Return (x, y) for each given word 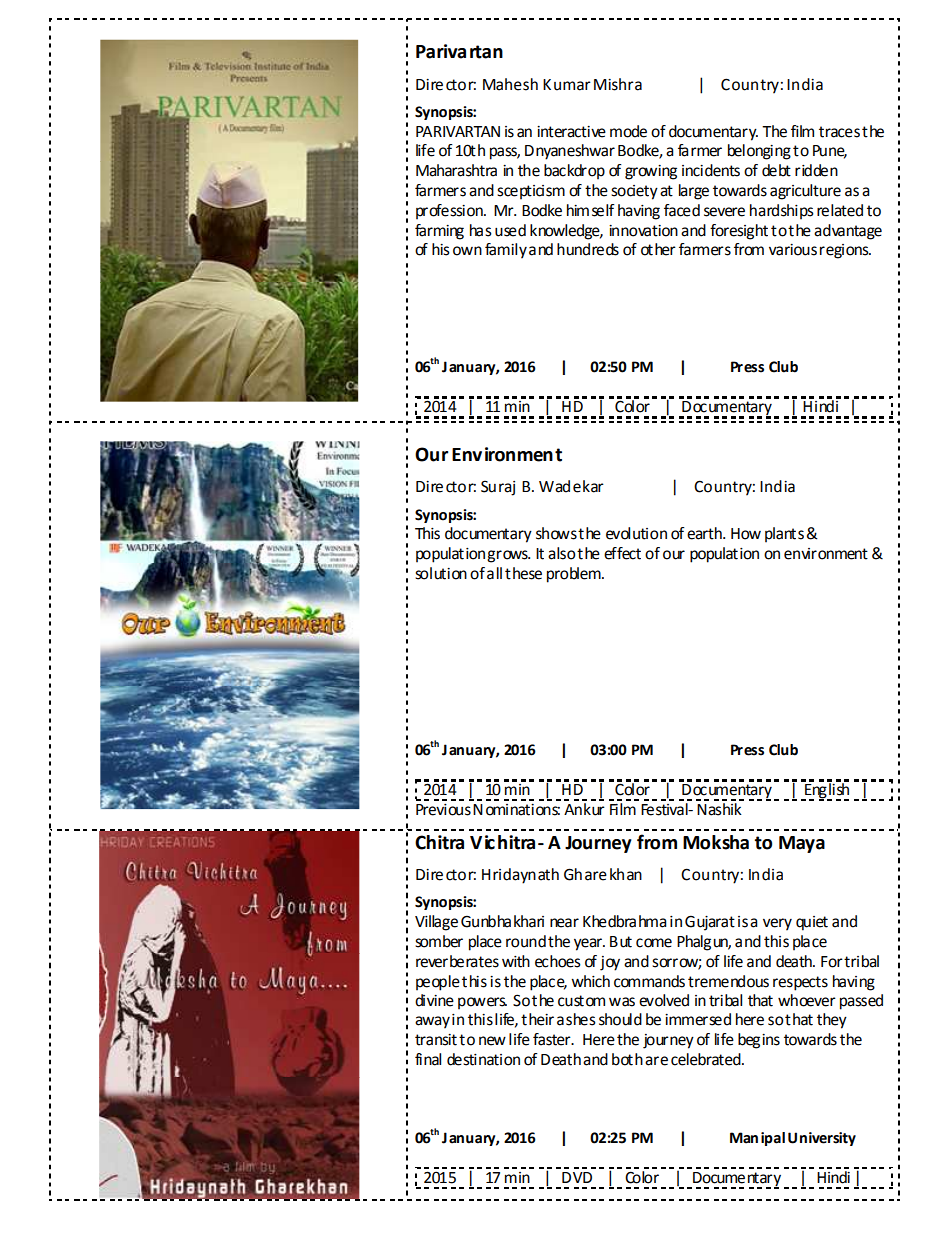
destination (483, 1059)
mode (628, 131)
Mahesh (510, 84)
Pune (830, 152)
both (627, 1059)
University (822, 1139)
